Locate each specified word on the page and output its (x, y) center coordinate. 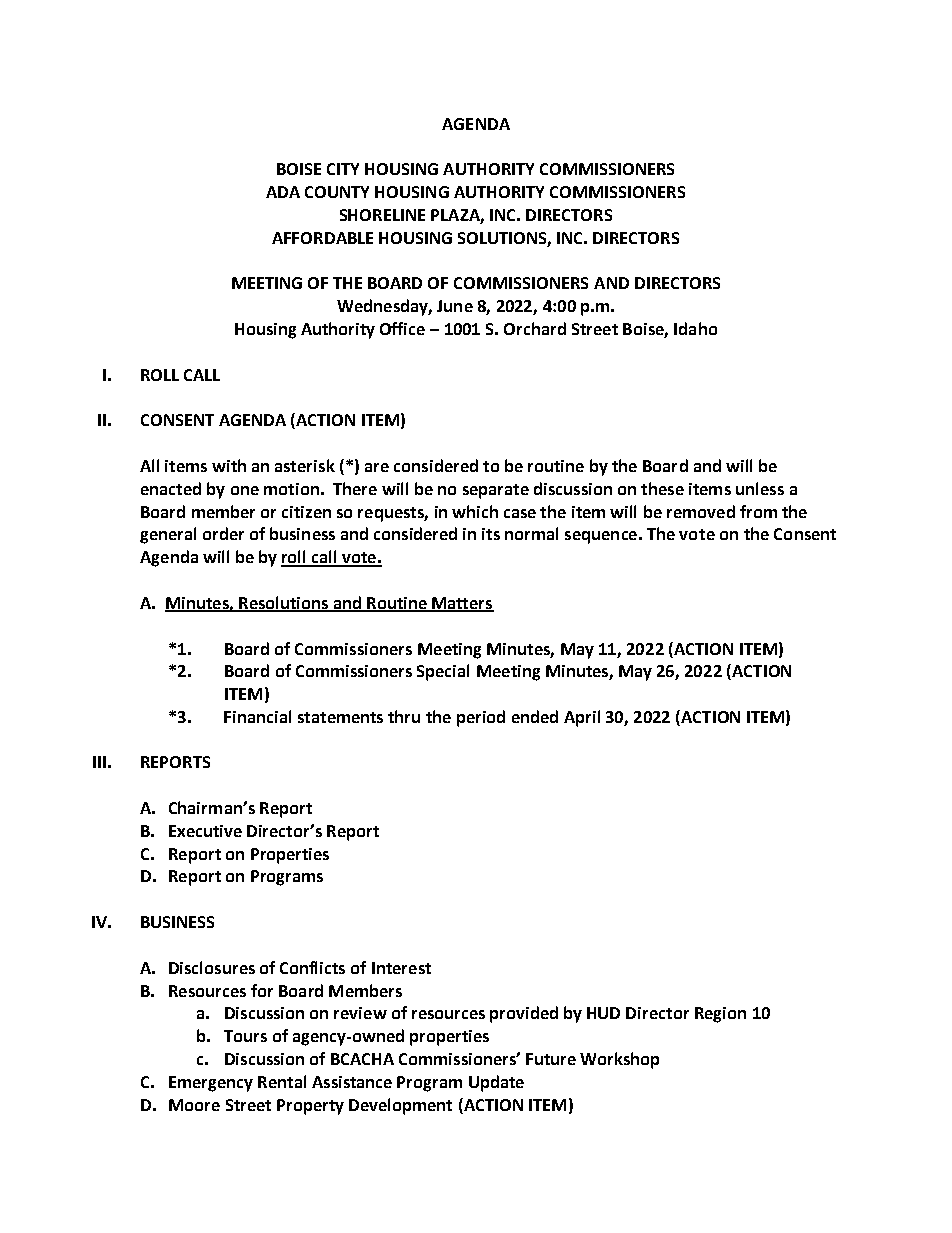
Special (443, 672)
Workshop (619, 1060)
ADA (283, 192)
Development (400, 1106)
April (582, 718)
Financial (257, 716)
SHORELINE (382, 215)
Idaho (695, 328)
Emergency (211, 1084)
